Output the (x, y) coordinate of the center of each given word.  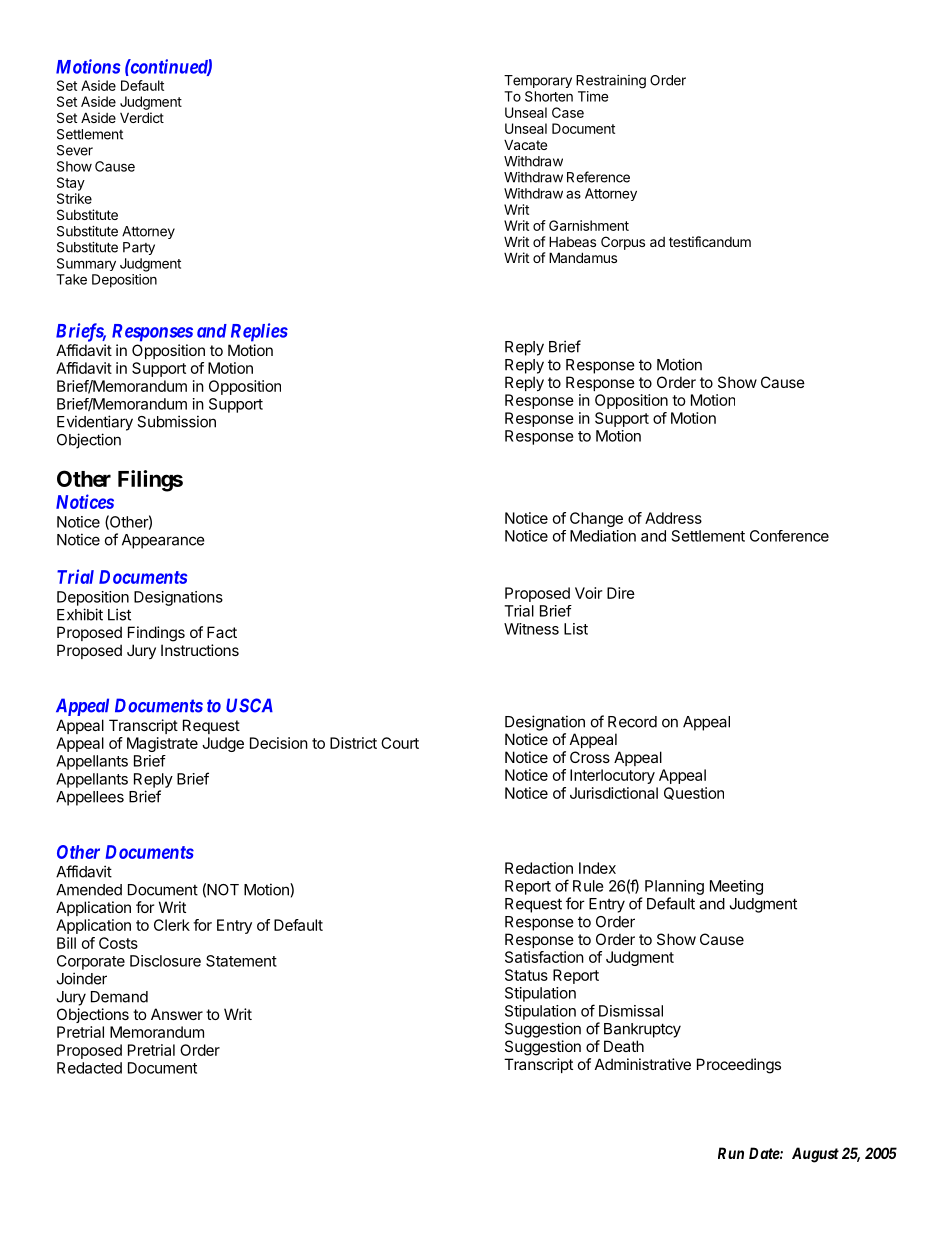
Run (731, 1153)
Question (694, 793)
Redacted (89, 1068)
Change (596, 519)
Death (624, 1046)
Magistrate (162, 744)
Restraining (611, 82)
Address (673, 518)
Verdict (142, 117)
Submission (176, 421)
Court (400, 743)
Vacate (525, 144)
